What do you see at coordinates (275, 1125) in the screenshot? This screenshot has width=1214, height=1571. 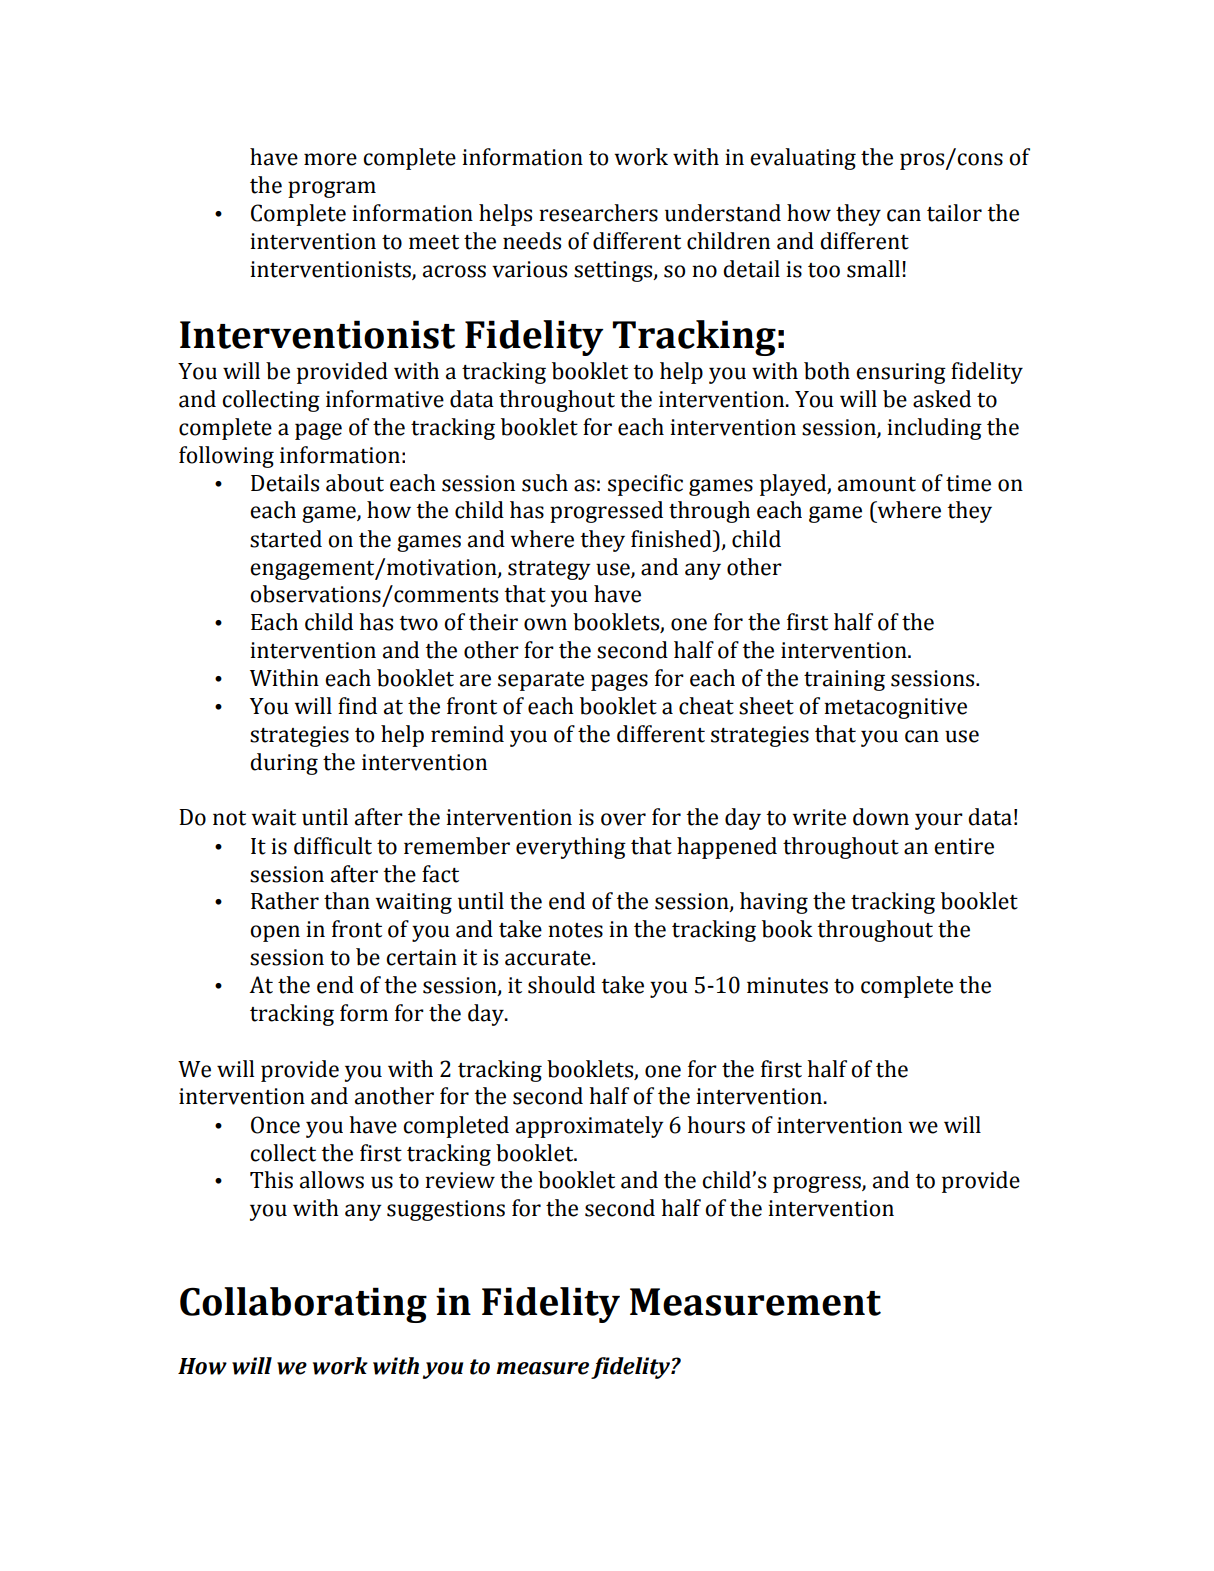 I see `Once` at bounding box center [275, 1125].
